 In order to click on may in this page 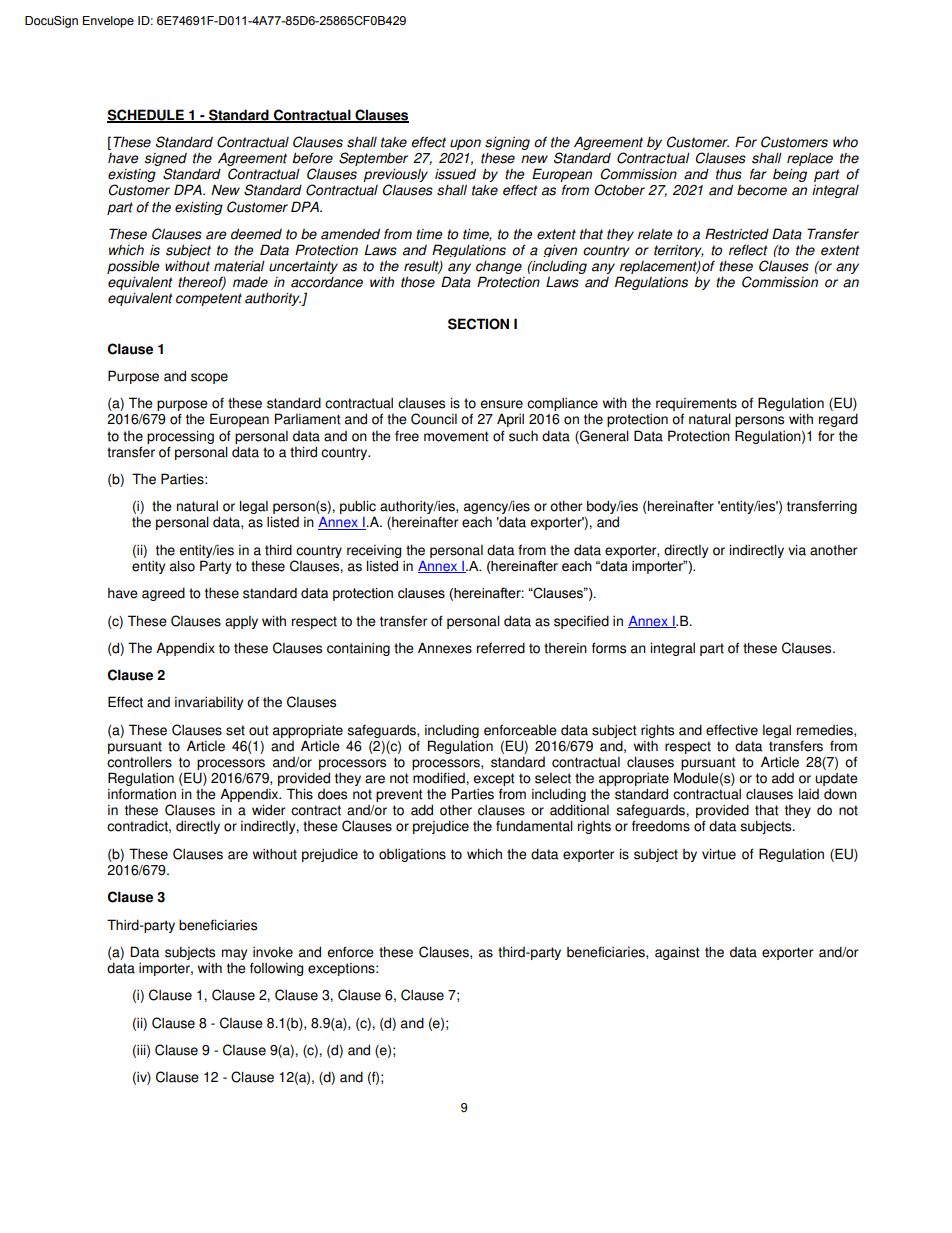, I will do `click(234, 954)`.
